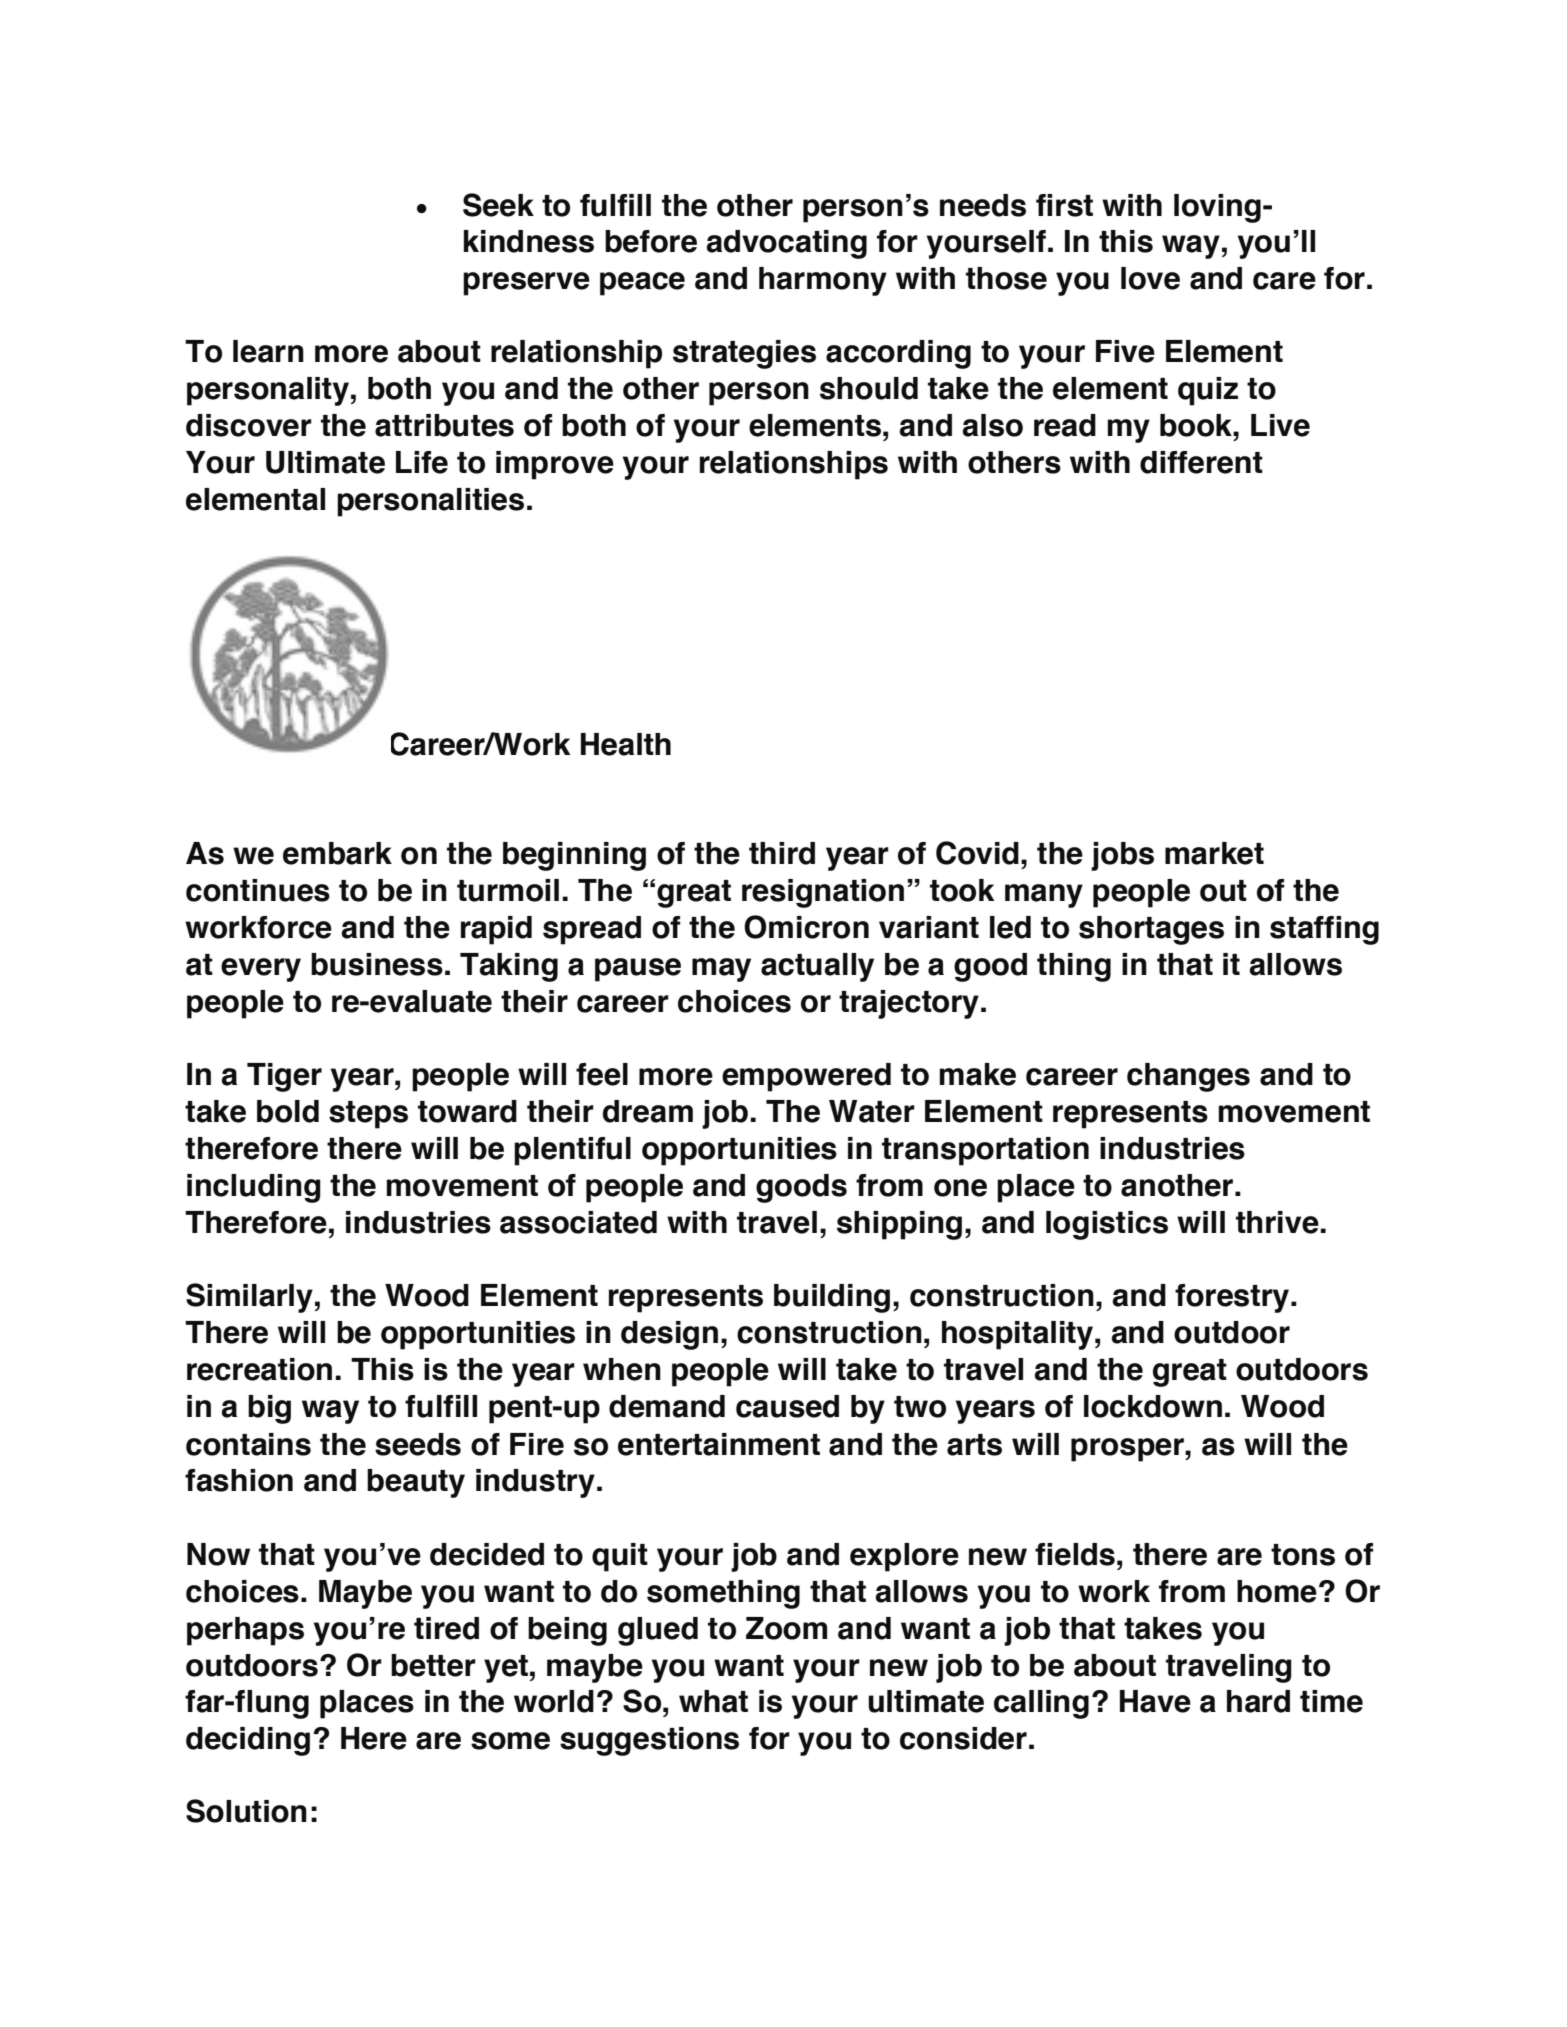 The width and height of the document is (1567, 2027). What do you see at coordinates (786, 244) in the document?
I see `advocating` at bounding box center [786, 244].
